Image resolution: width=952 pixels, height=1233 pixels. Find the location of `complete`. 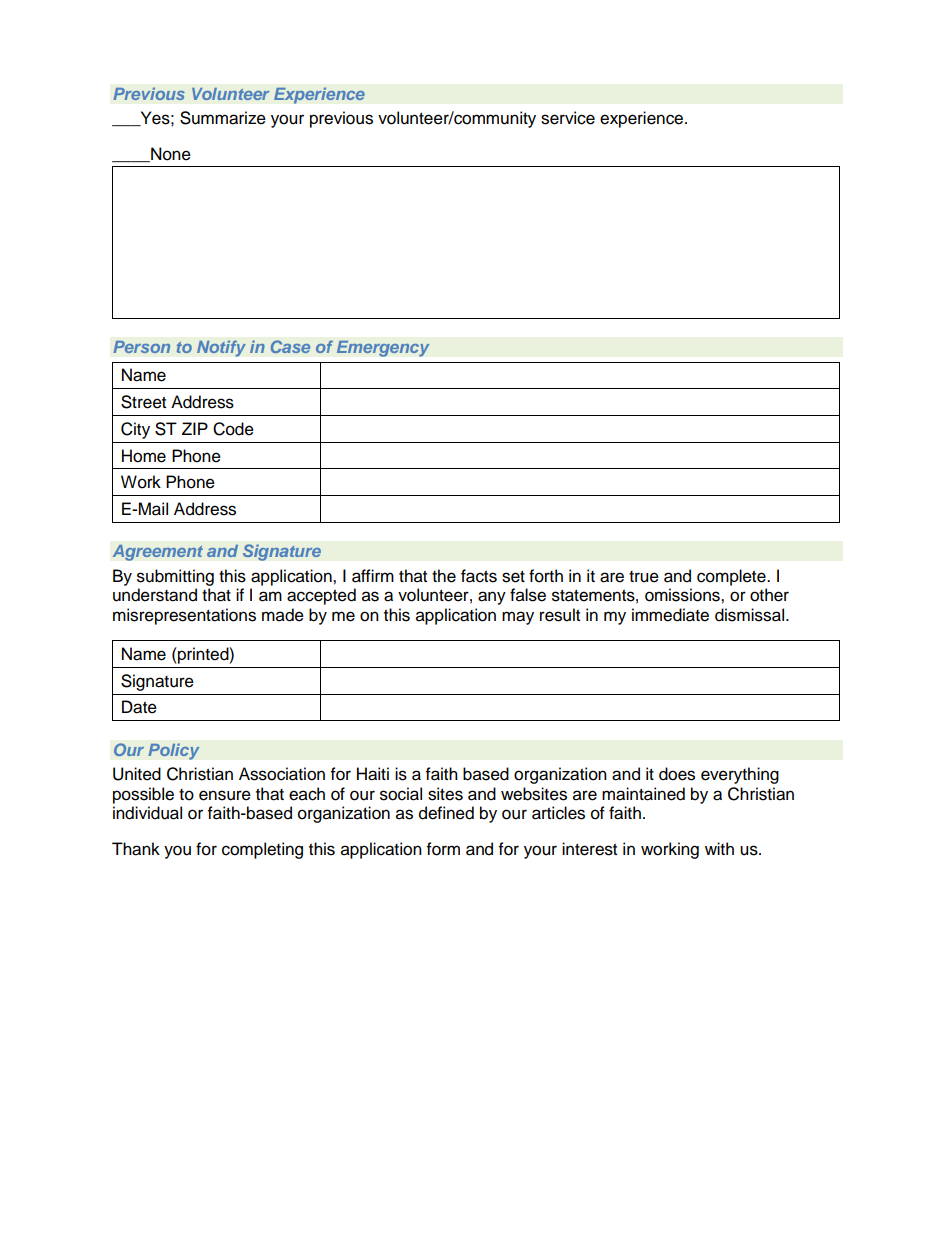

complete is located at coordinates (732, 577).
